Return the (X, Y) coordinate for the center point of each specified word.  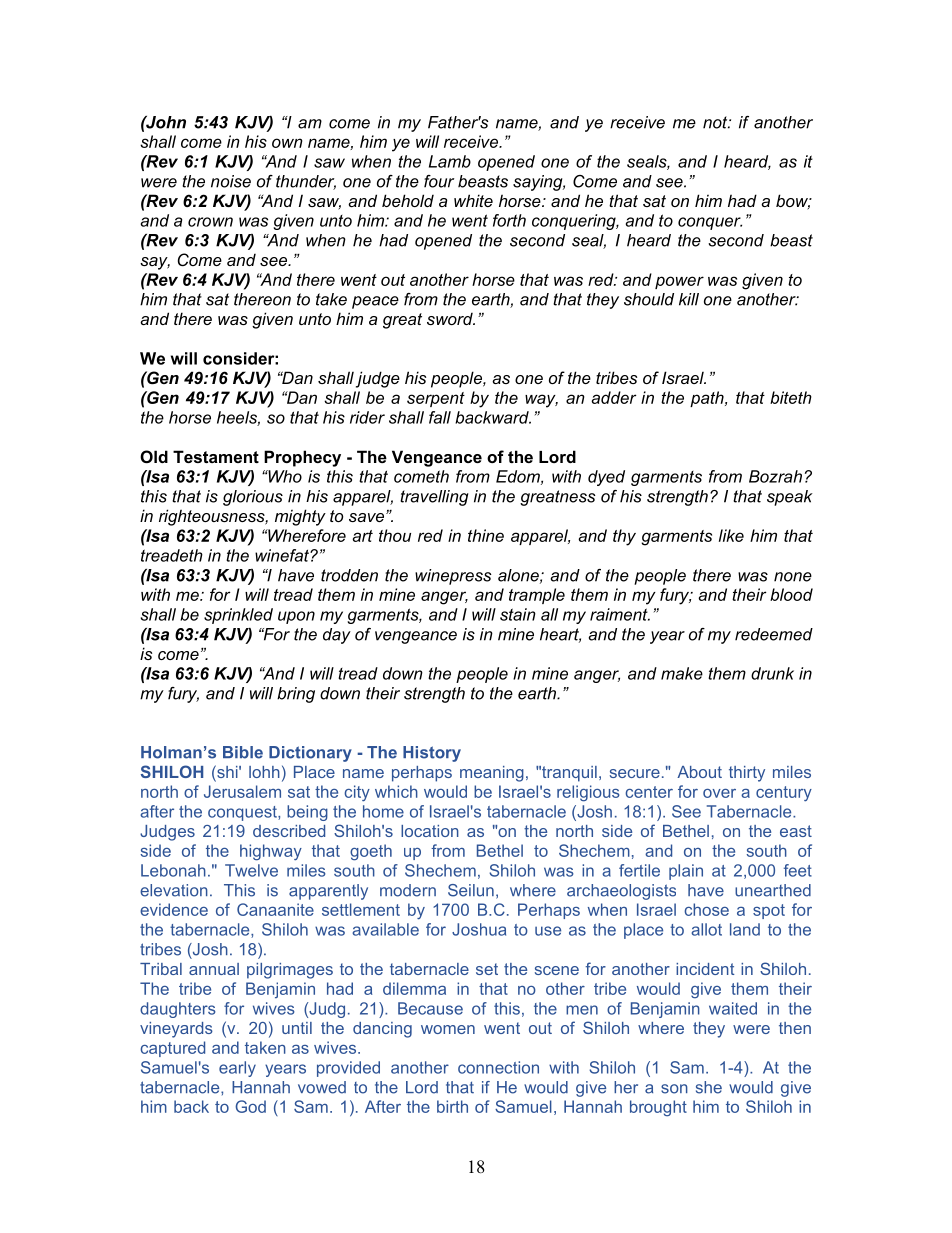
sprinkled (238, 616)
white (473, 200)
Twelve (251, 870)
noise (231, 181)
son (674, 1089)
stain (518, 614)
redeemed (774, 634)
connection (498, 1067)
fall (440, 417)
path (708, 399)
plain (686, 872)
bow (793, 202)
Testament (216, 456)
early (237, 1069)
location (430, 831)
